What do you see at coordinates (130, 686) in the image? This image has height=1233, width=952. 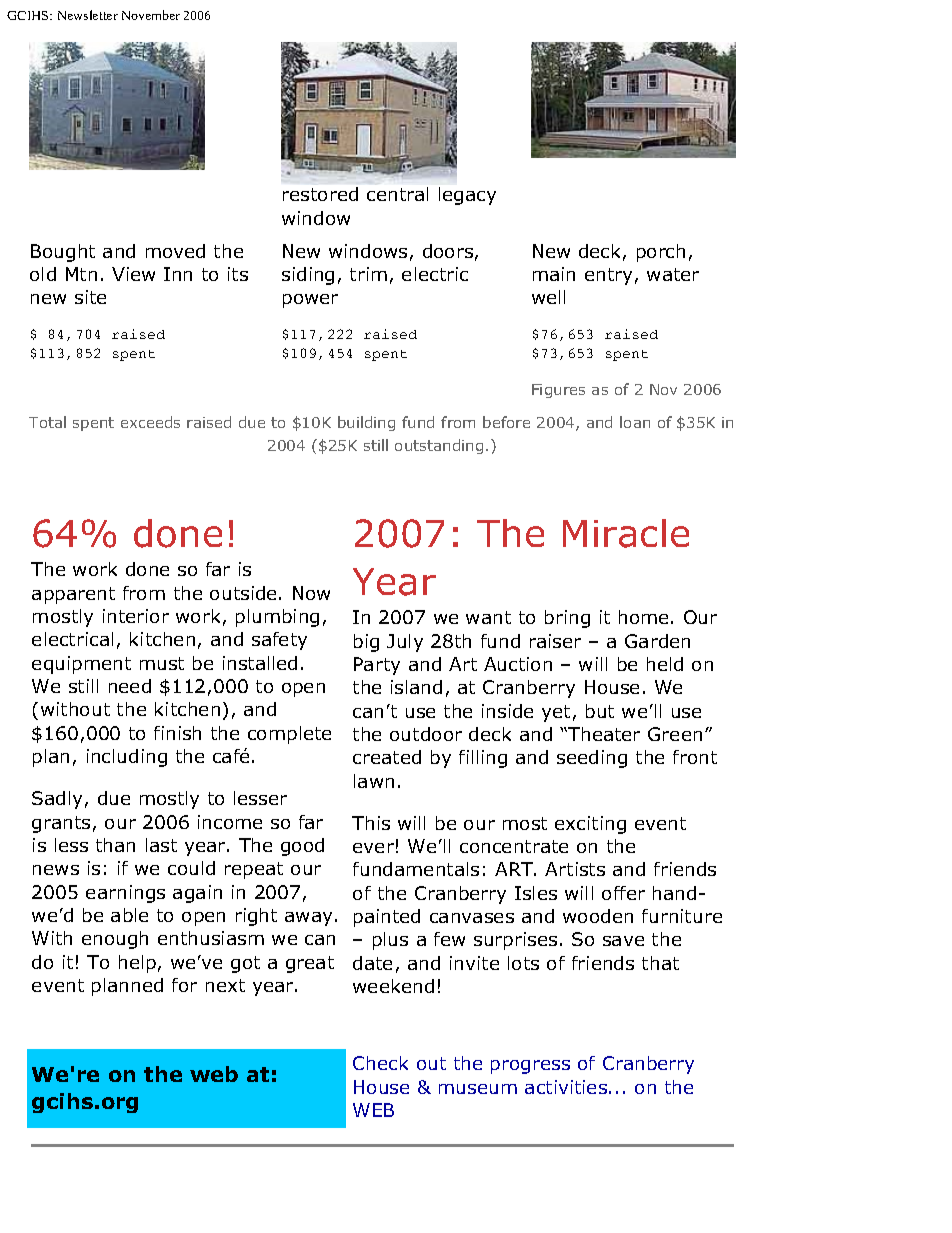 I see `need` at bounding box center [130, 686].
